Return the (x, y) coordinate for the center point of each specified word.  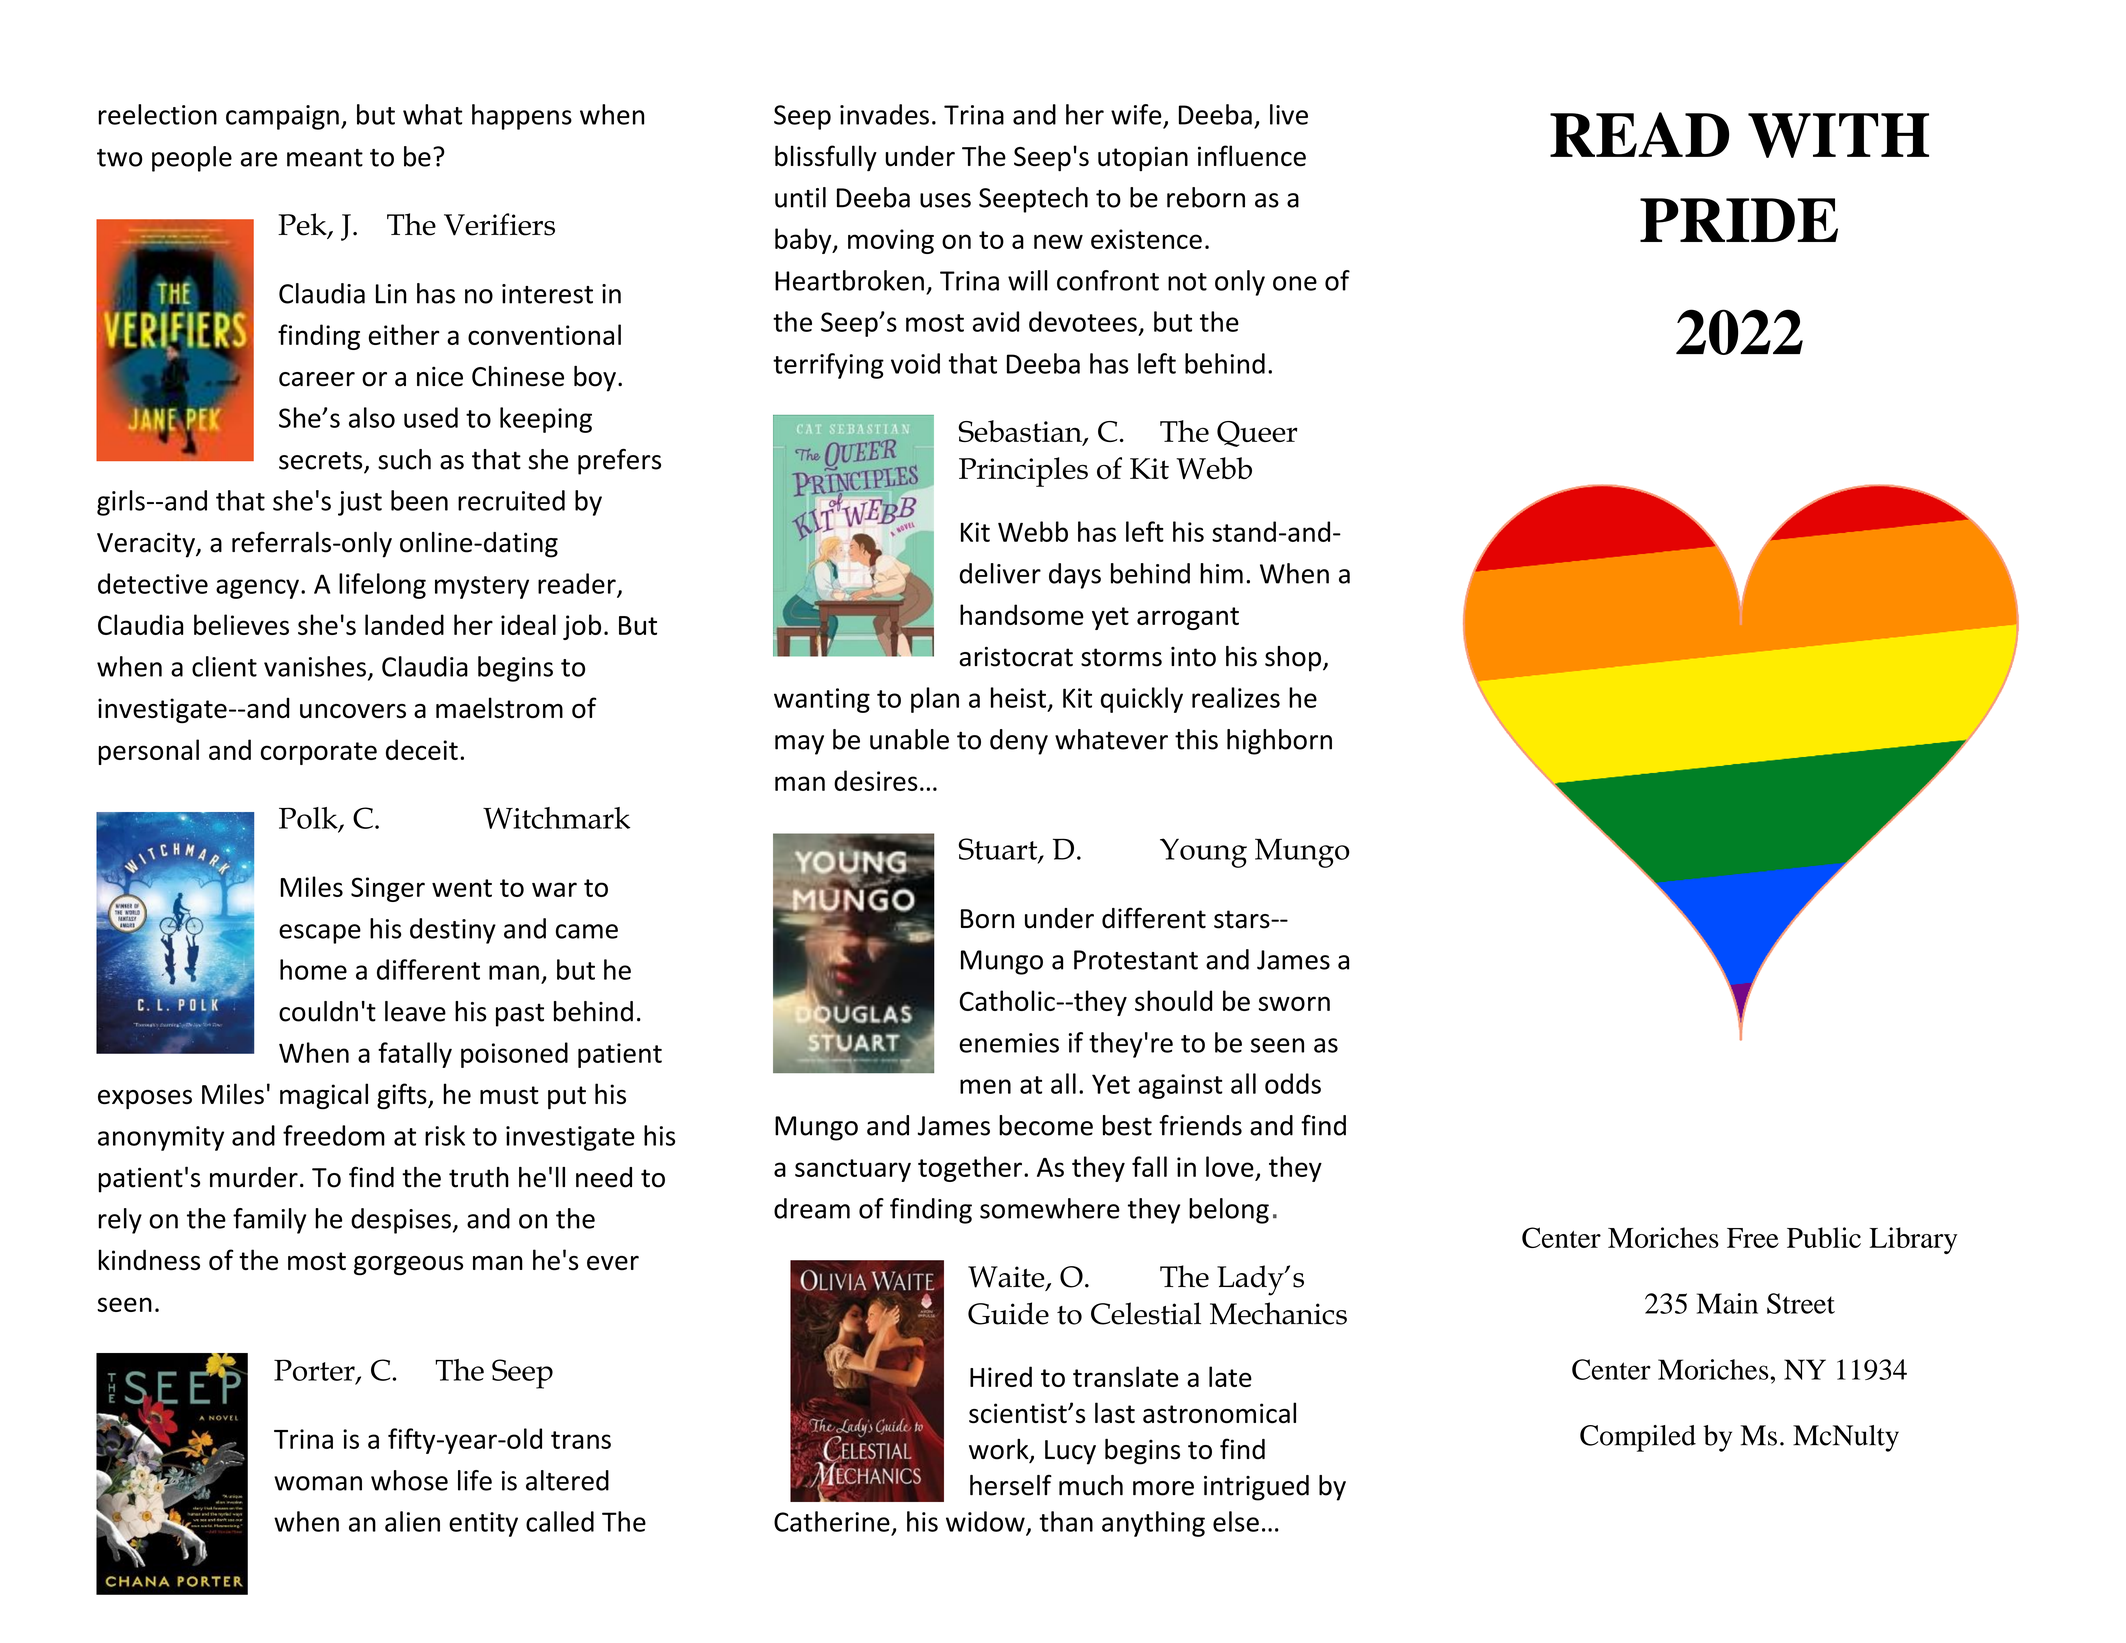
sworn (1294, 1003)
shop (1293, 659)
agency (257, 589)
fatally (415, 1055)
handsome (1022, 614)
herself (1011, 1485)
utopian (1143, 158)
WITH (1838, 135)
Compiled (1638, 1438)
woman (318, 1483)
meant (325, 158)
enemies (1009, 1043)
